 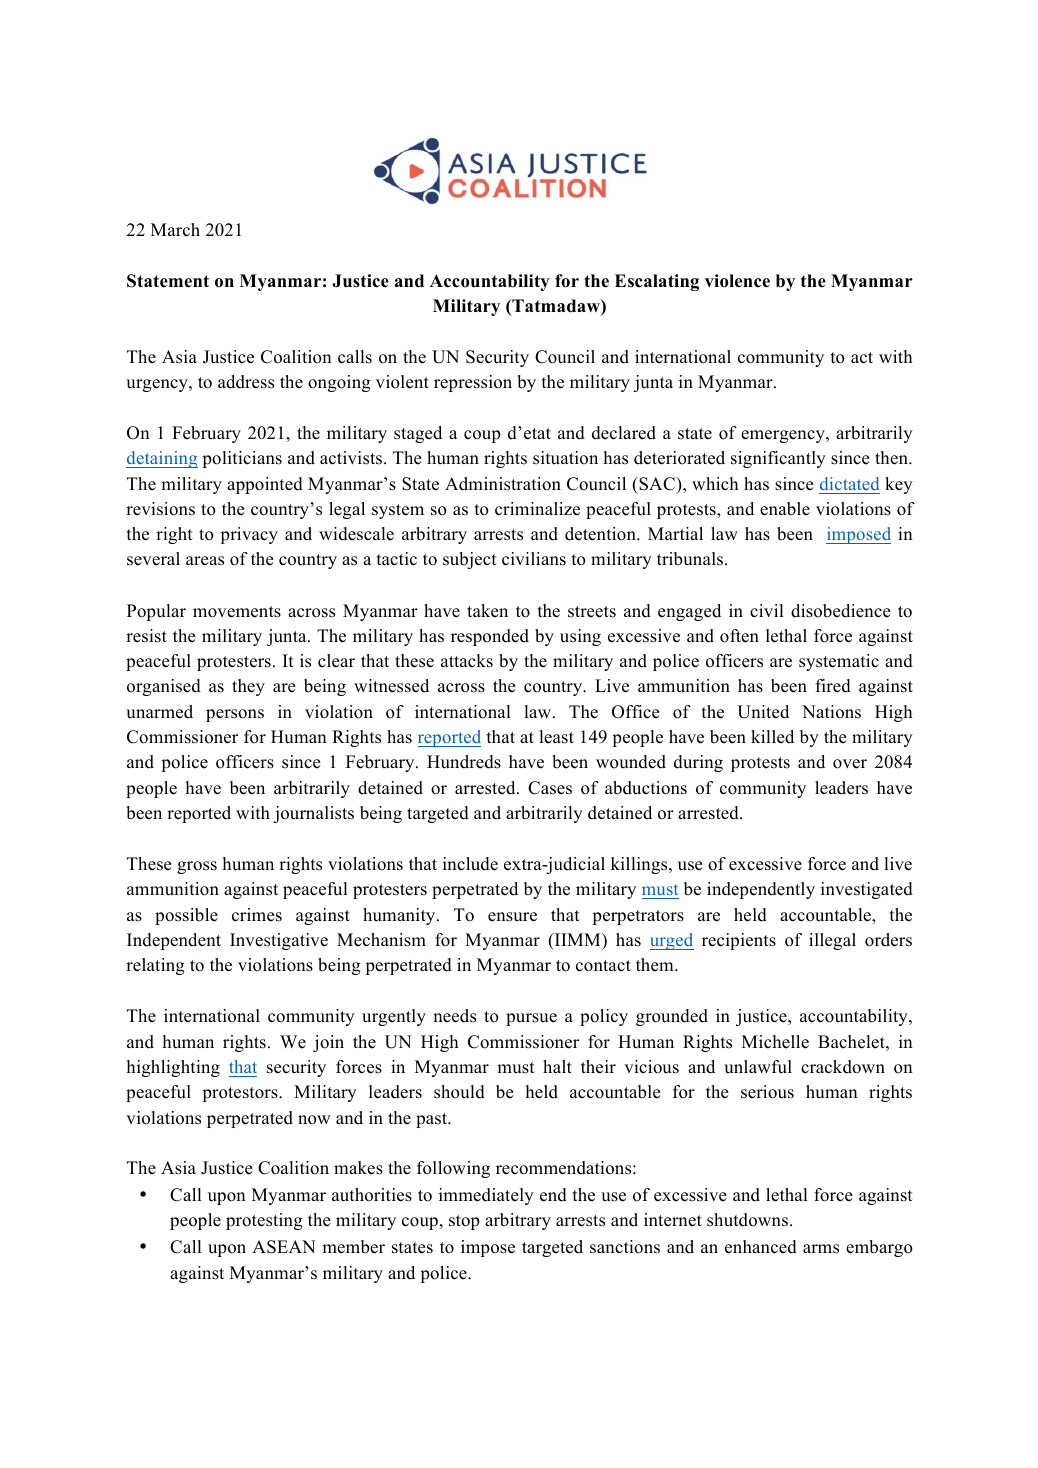 What do you see at coordinates (175, 230) in the screenshot?
I see `March` at bounding box center [175, 230].
